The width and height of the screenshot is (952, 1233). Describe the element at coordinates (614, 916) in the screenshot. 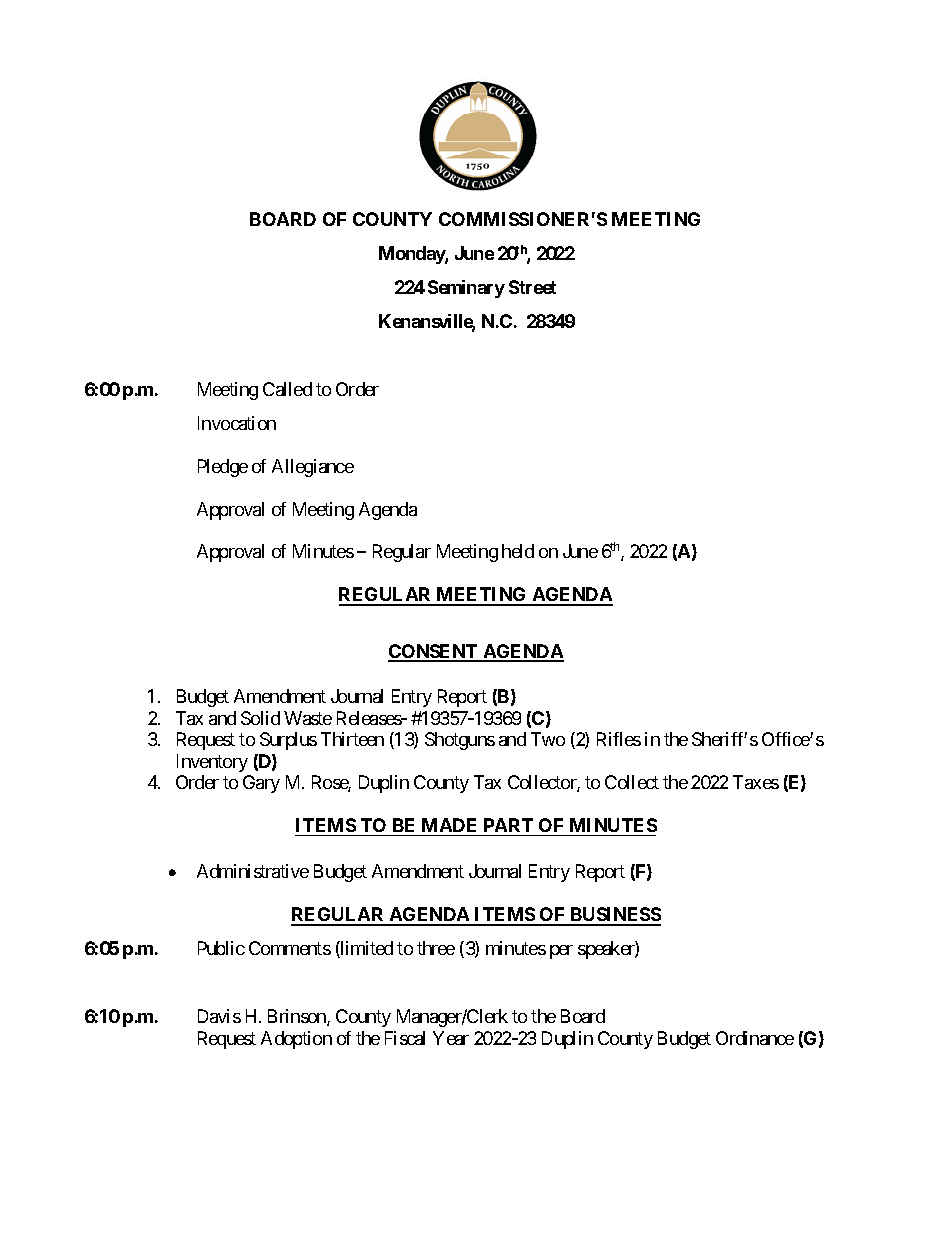

I see `BUSINESS` at that location.
